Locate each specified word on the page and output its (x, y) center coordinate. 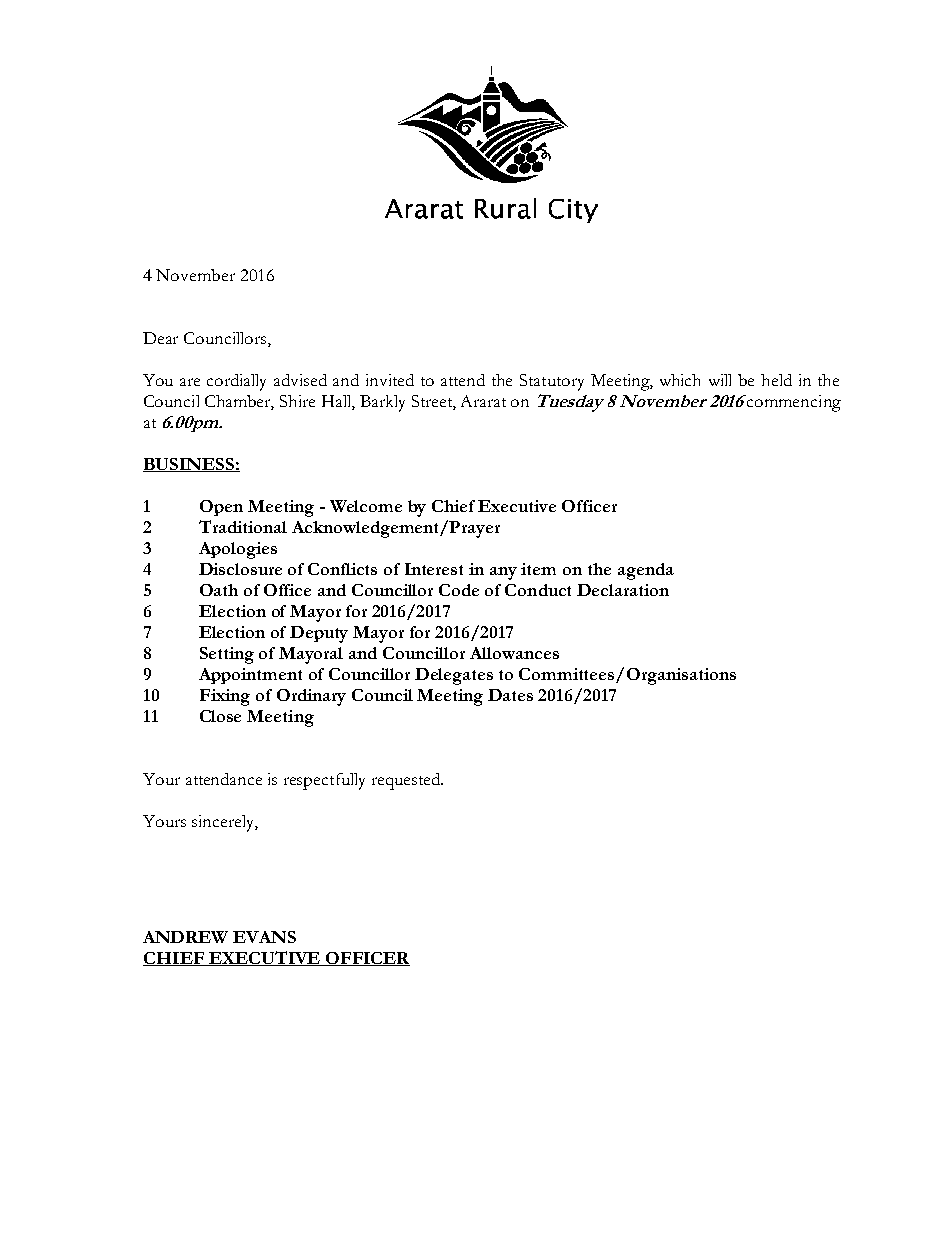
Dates (510, 695)
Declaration (623, 590)
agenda (646, 571)
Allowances (514, 653)
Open (221, 508)
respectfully (324, 781)
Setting (227, 655)
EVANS (264, 937)
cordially (236, 382)
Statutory (552, 382)
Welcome (366, 506)
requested (407, 781)
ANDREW (185, 937)
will (720, 380)
